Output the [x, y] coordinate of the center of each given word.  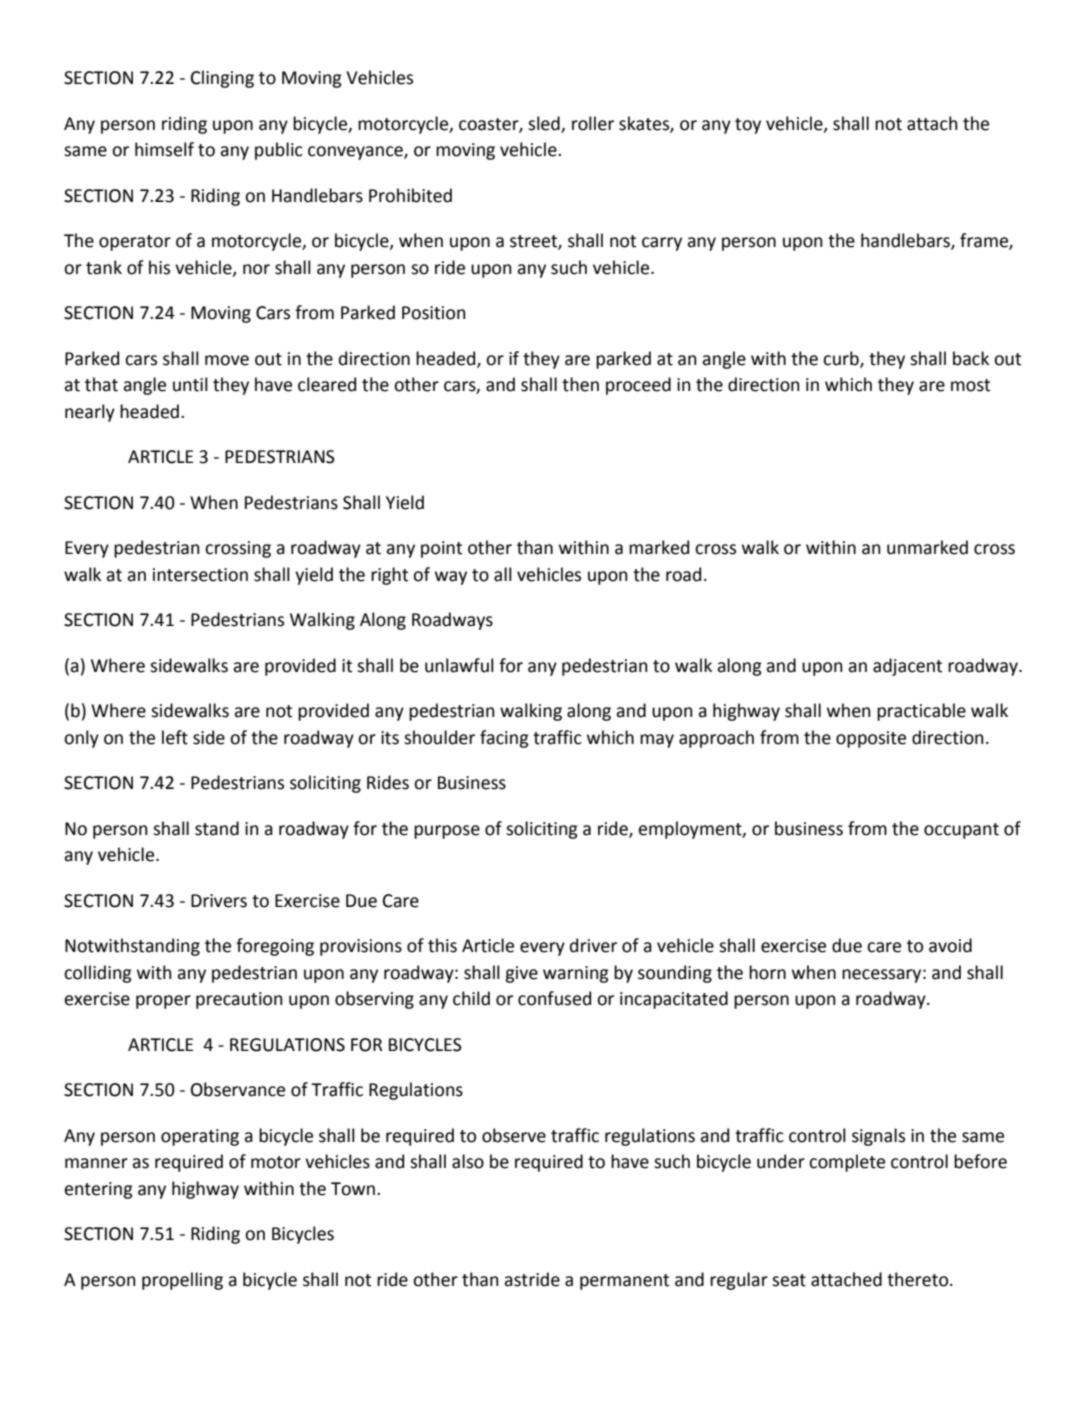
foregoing [275, 947]
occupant [961, 831]
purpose [447, 832]
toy [748, 126]
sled [545, 124]
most [970, 385]
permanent [624, 1282]
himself [164, 149]
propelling [182, 1281]
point [441, 549]
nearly [90, 413]
